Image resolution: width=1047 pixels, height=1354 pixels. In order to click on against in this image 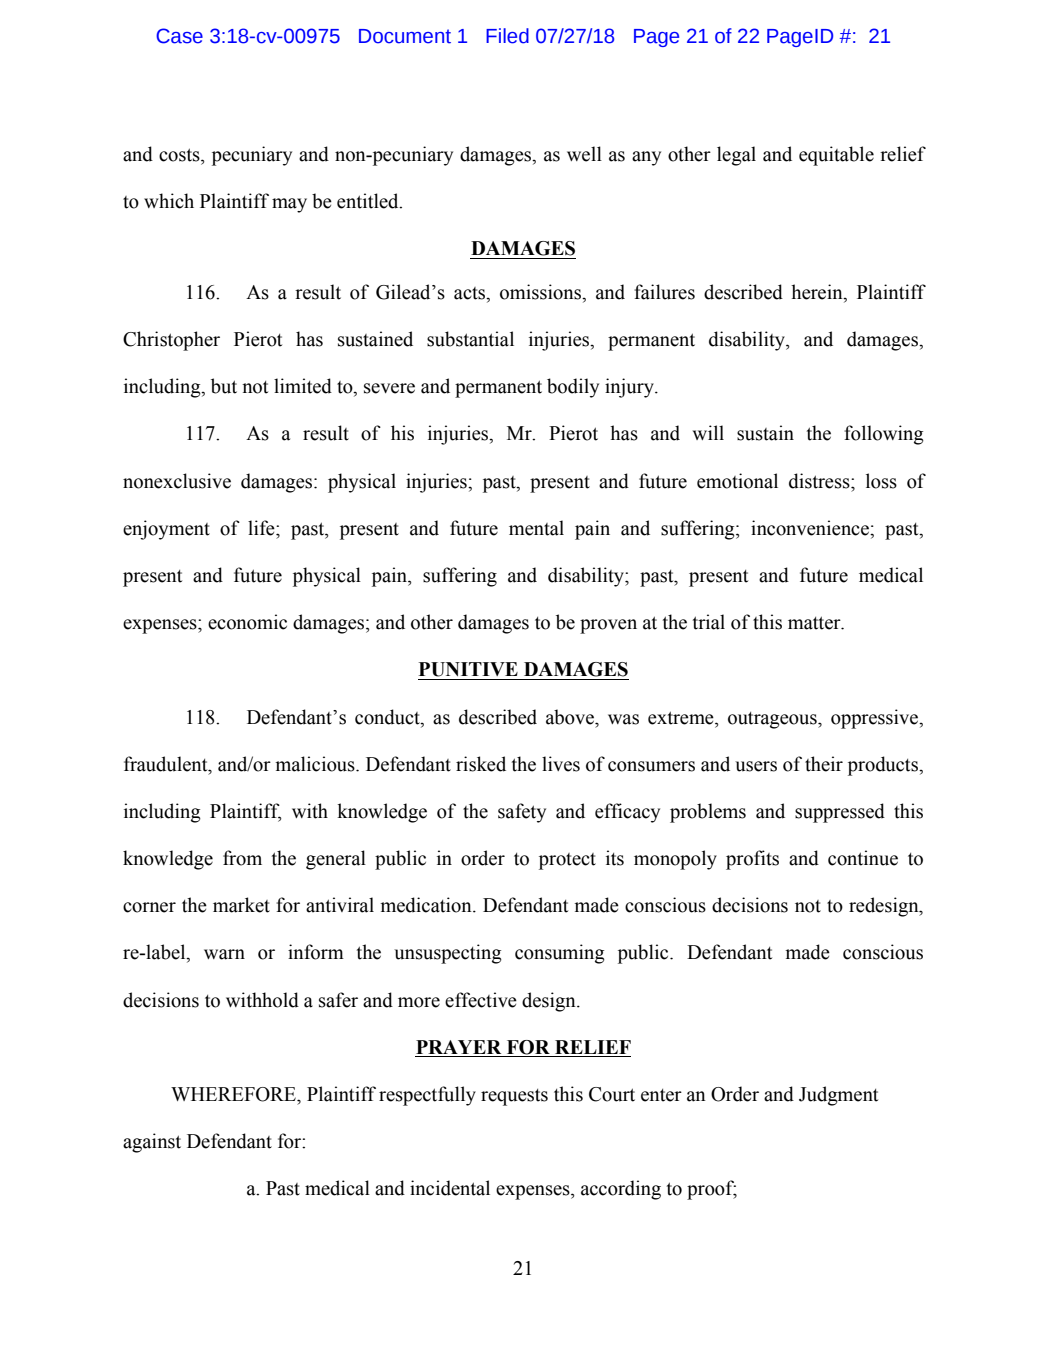, I will do `click(152, 1143)`.
